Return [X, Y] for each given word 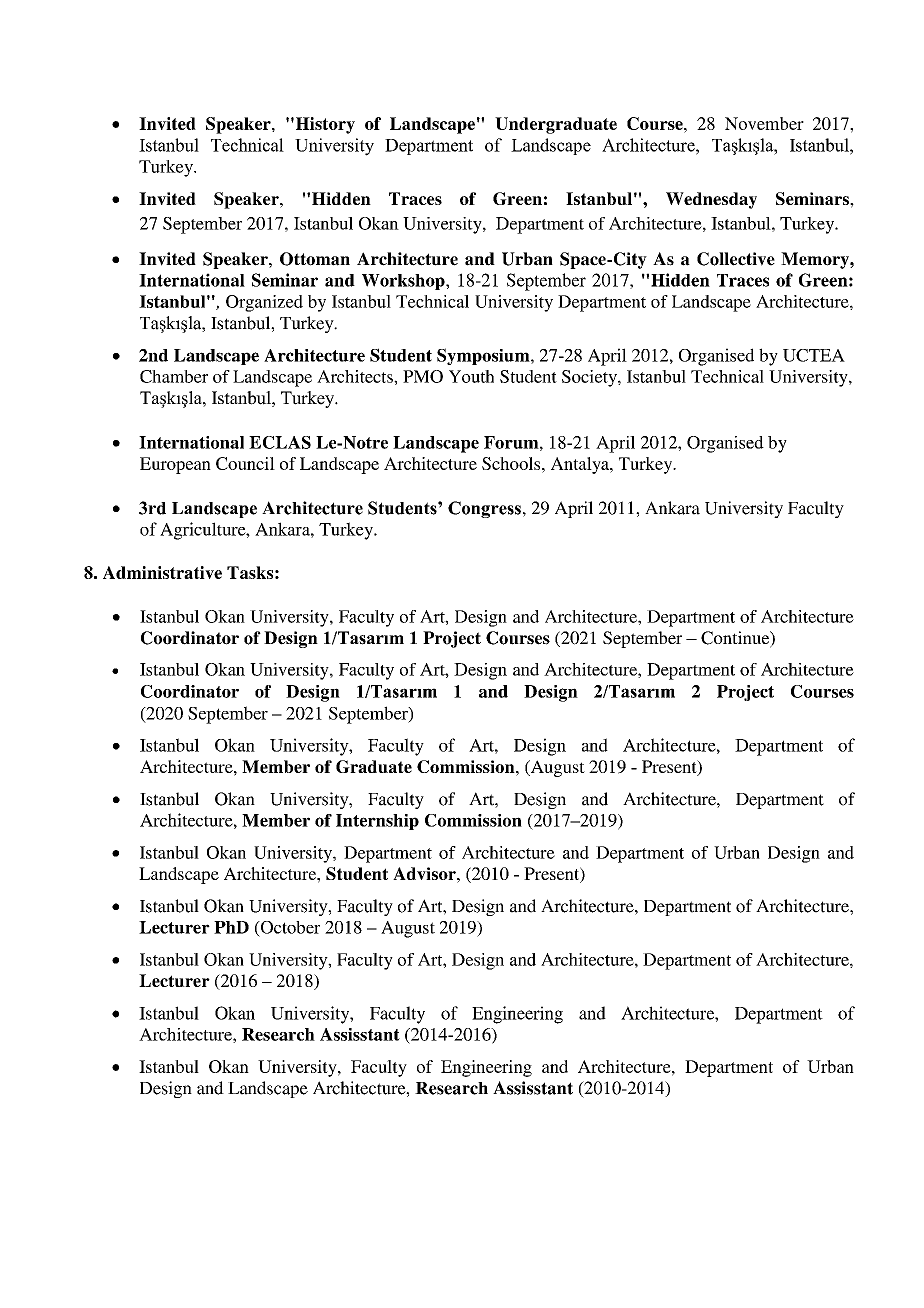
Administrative [162, 572]
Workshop [404, 282]
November [764, 123]
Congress [484, 509]
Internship [377, 822]
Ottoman [315, 259]
